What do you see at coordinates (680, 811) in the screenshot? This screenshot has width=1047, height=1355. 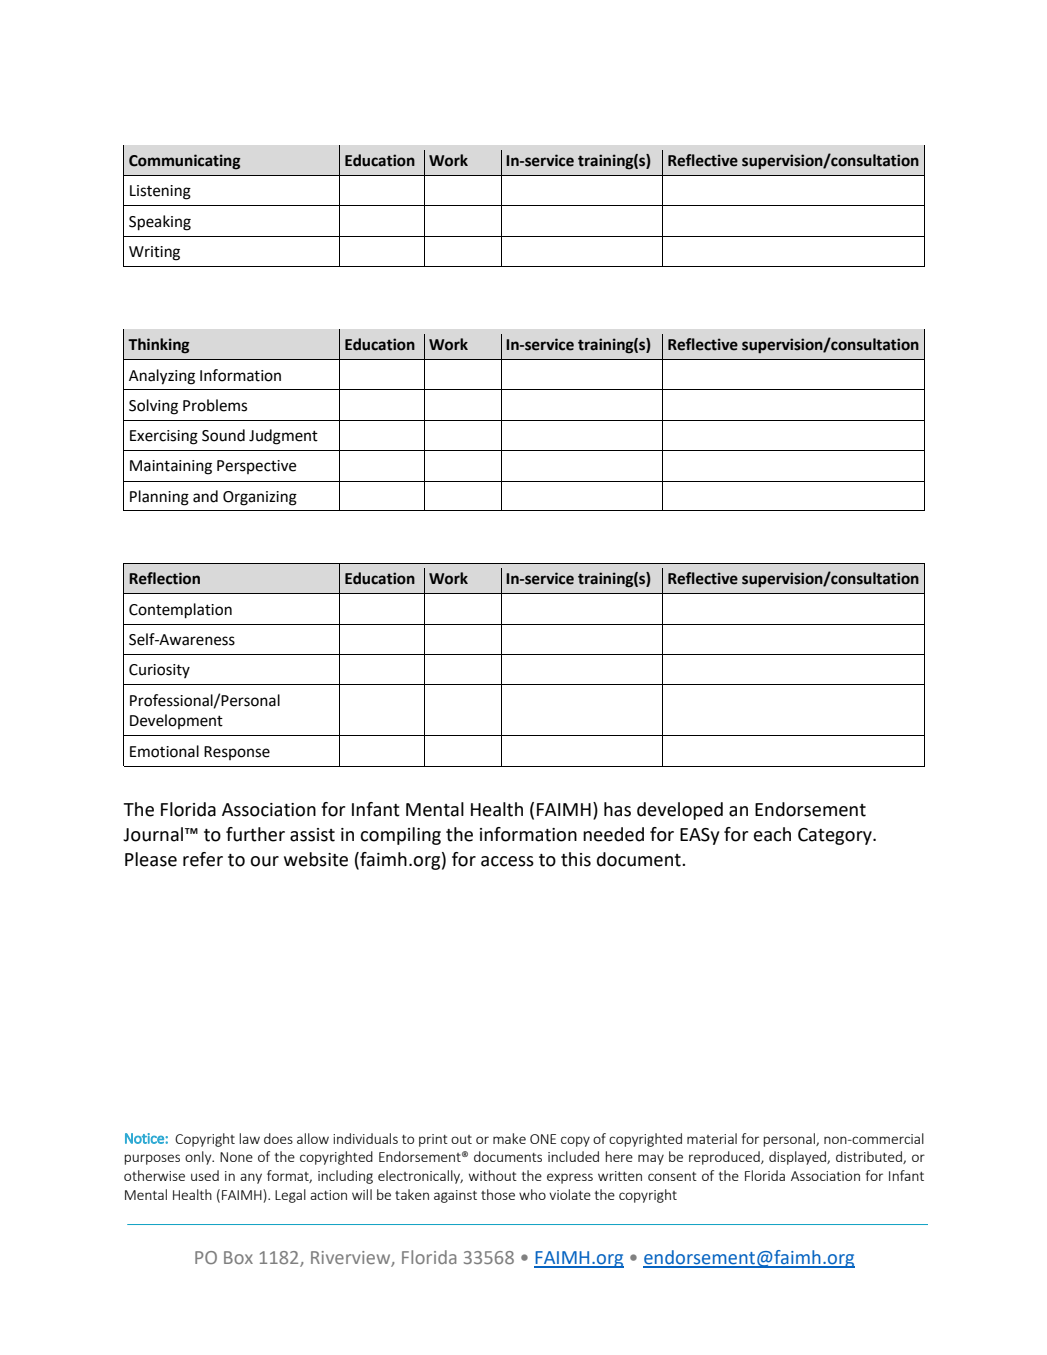 I see `developed` at bounding box center [680, 811].
